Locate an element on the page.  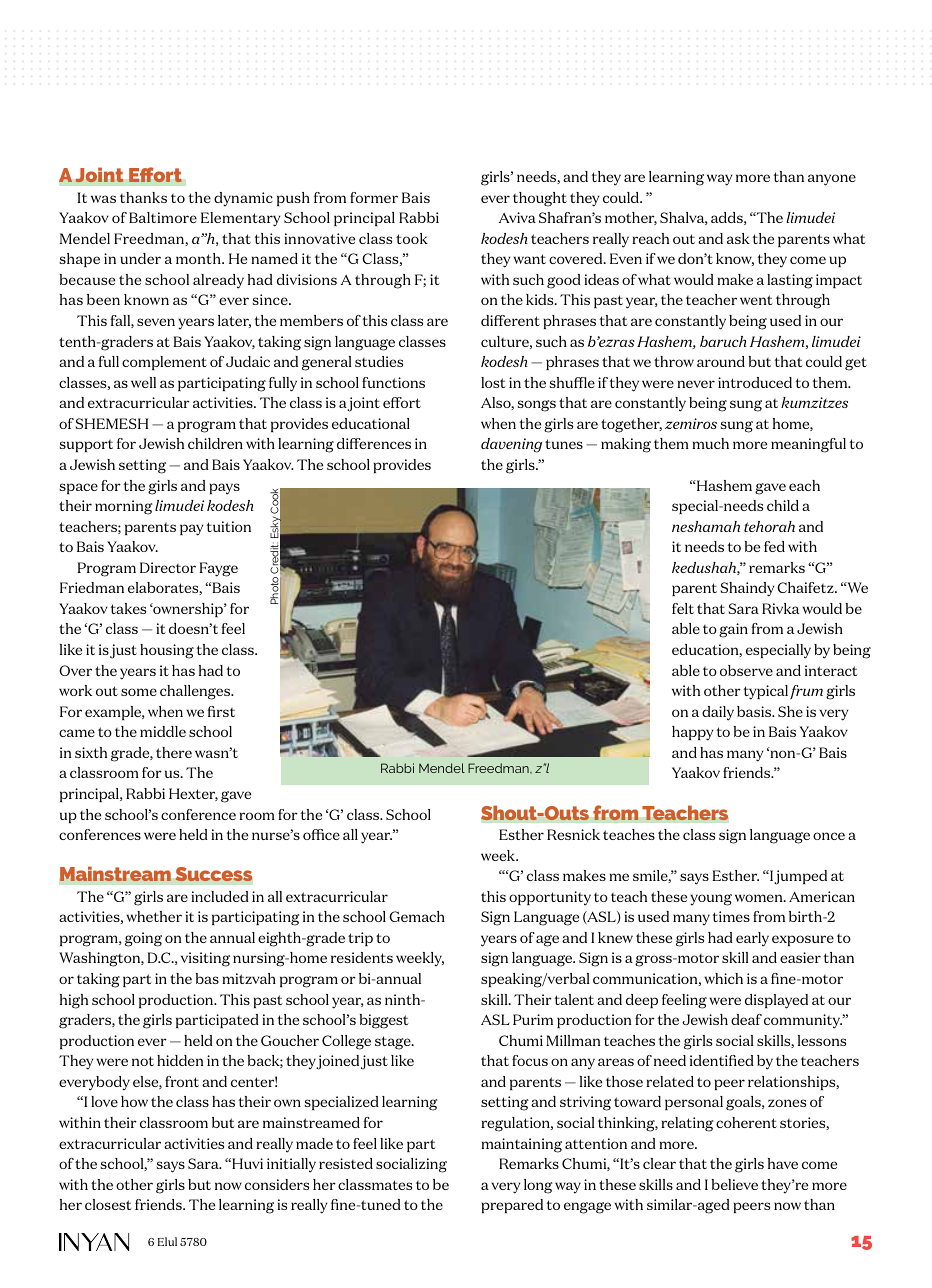
under is located at coordinates (140, 258).
